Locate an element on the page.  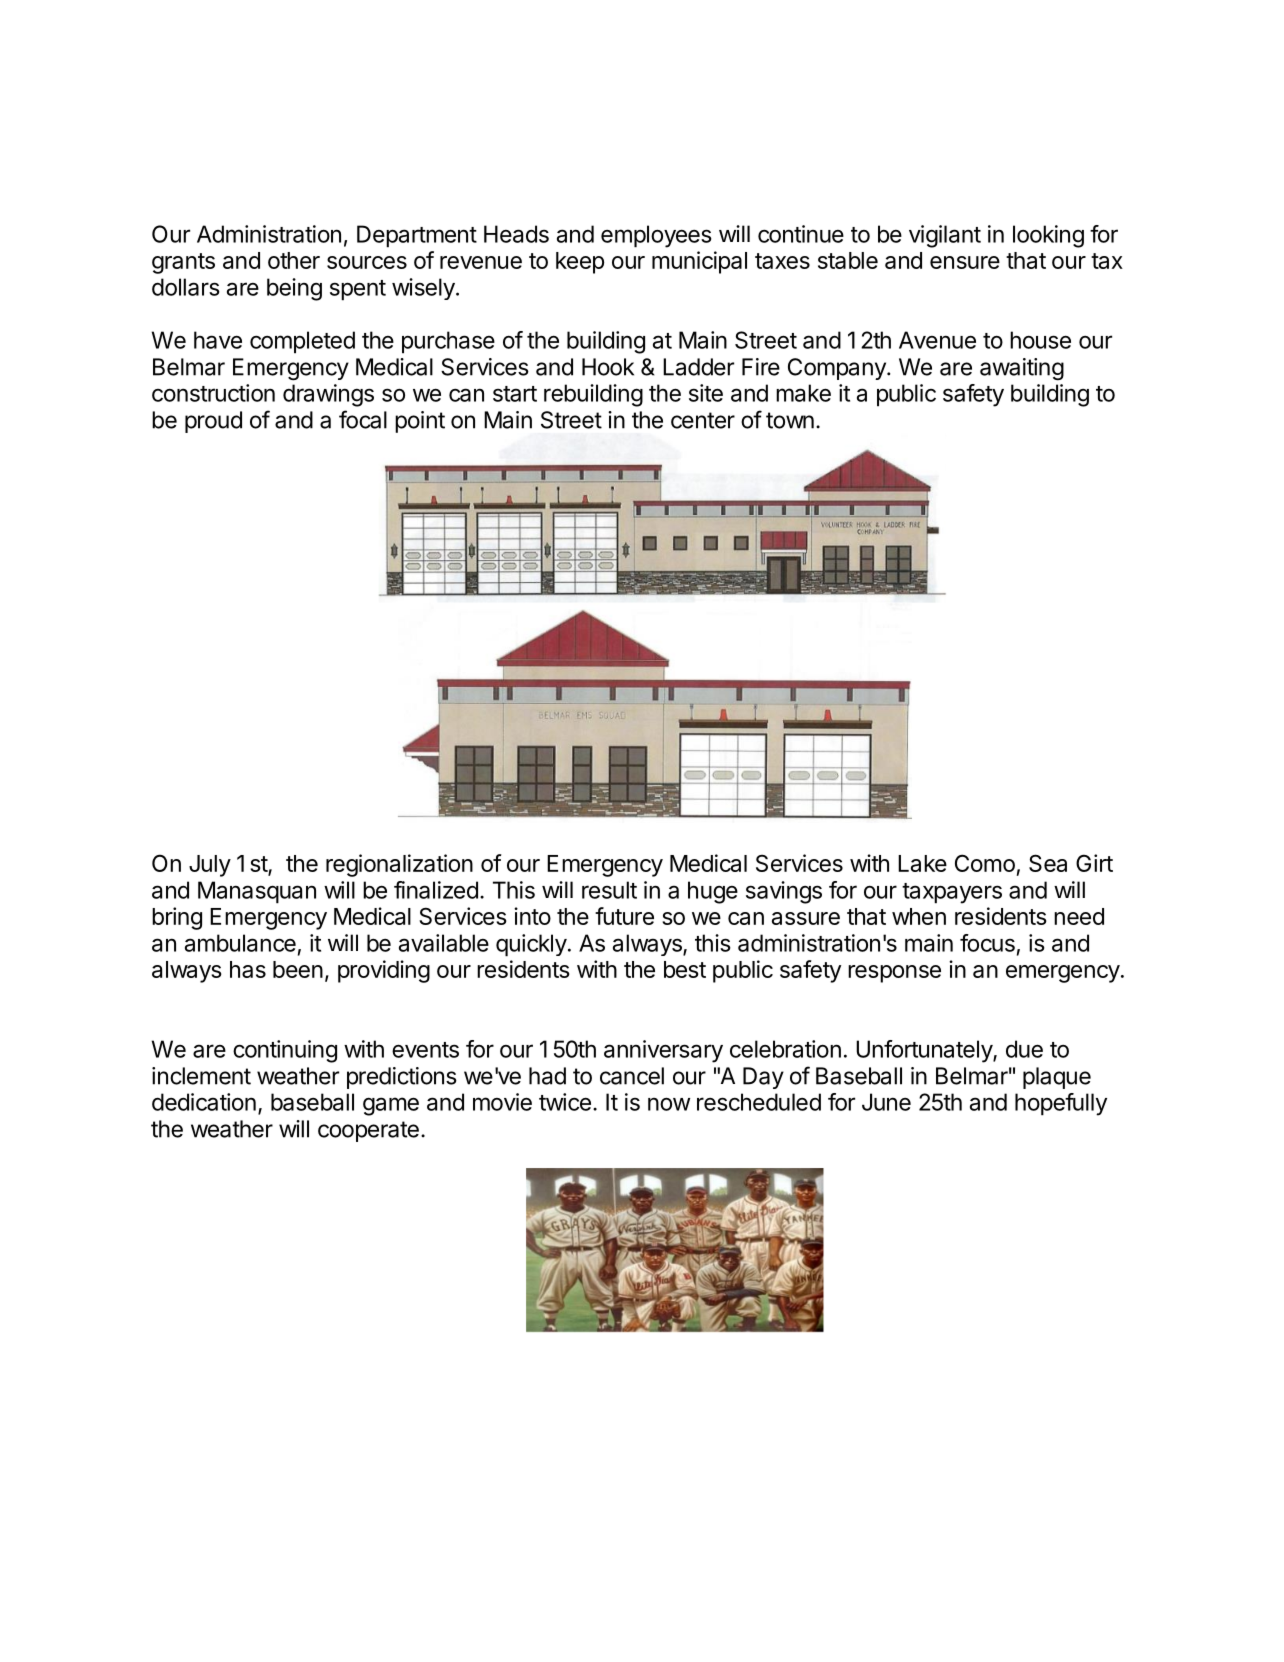
Como is located at coordinates (985, 863).
